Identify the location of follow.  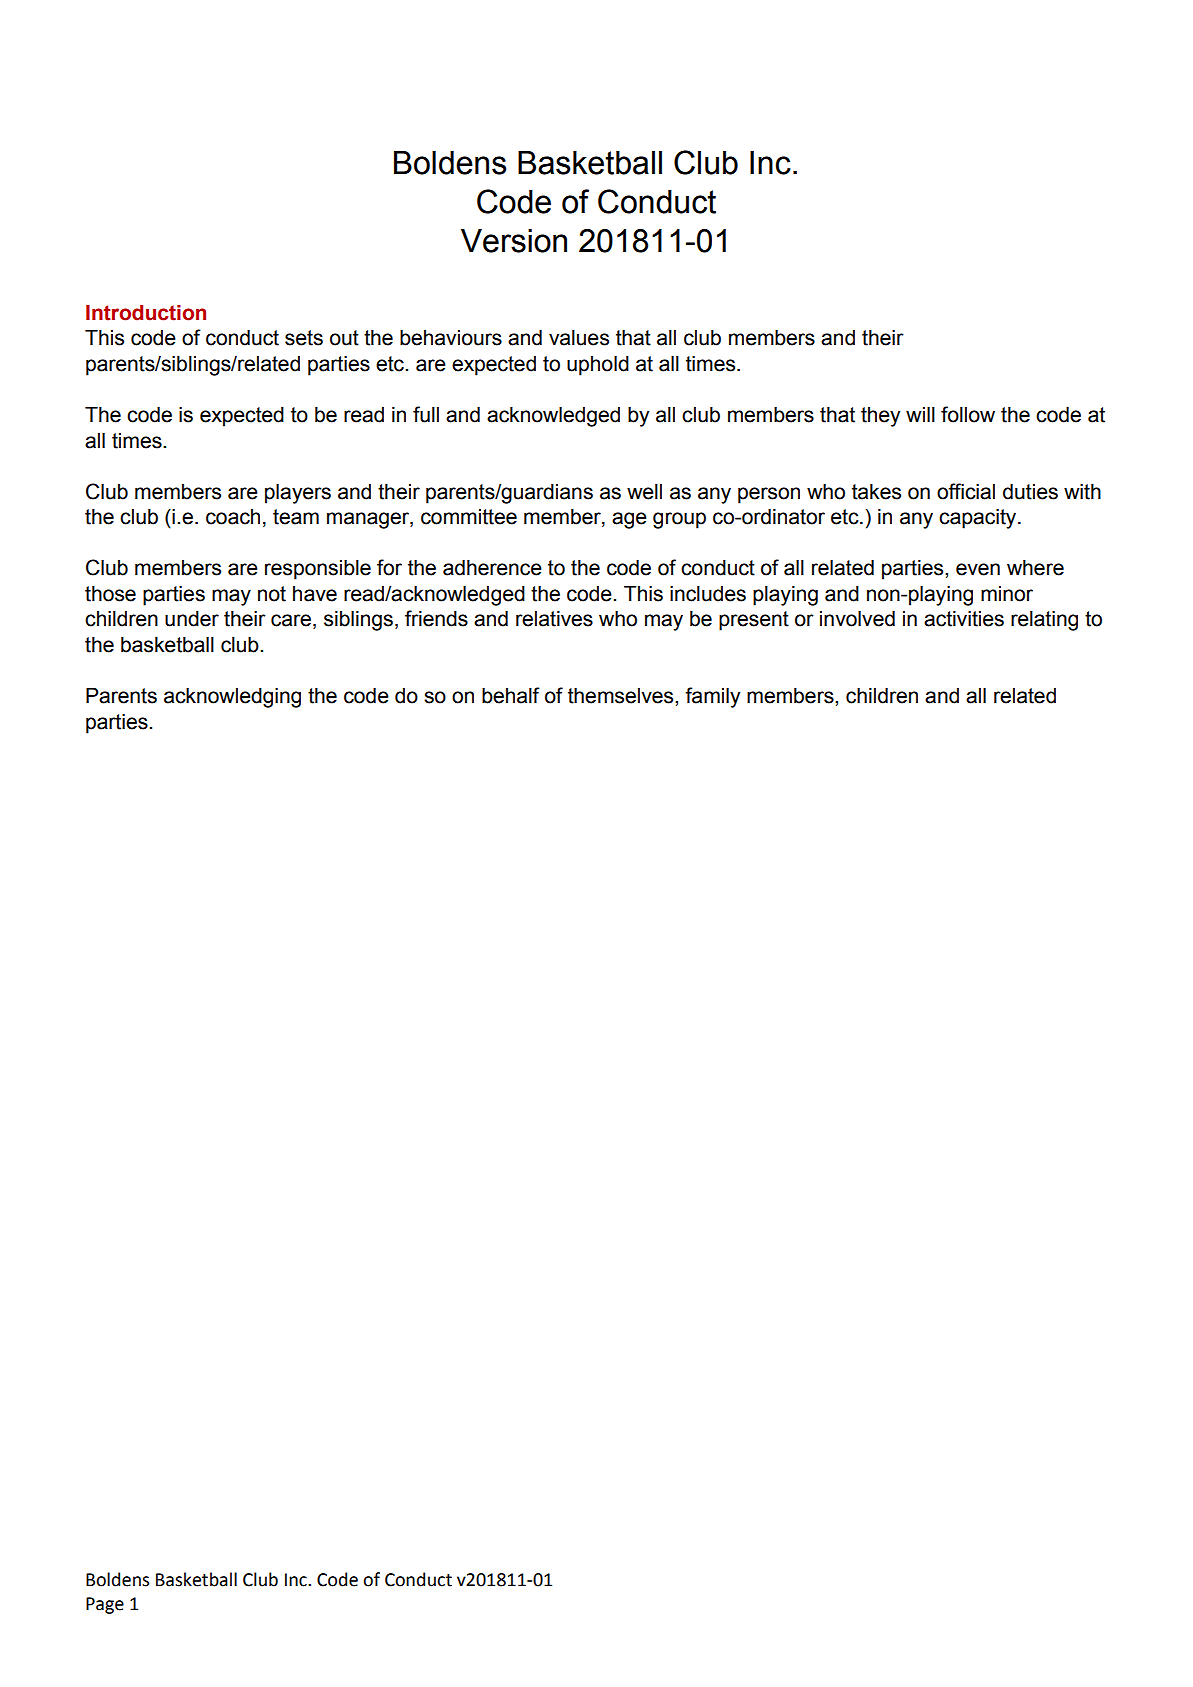
(968, 414).
